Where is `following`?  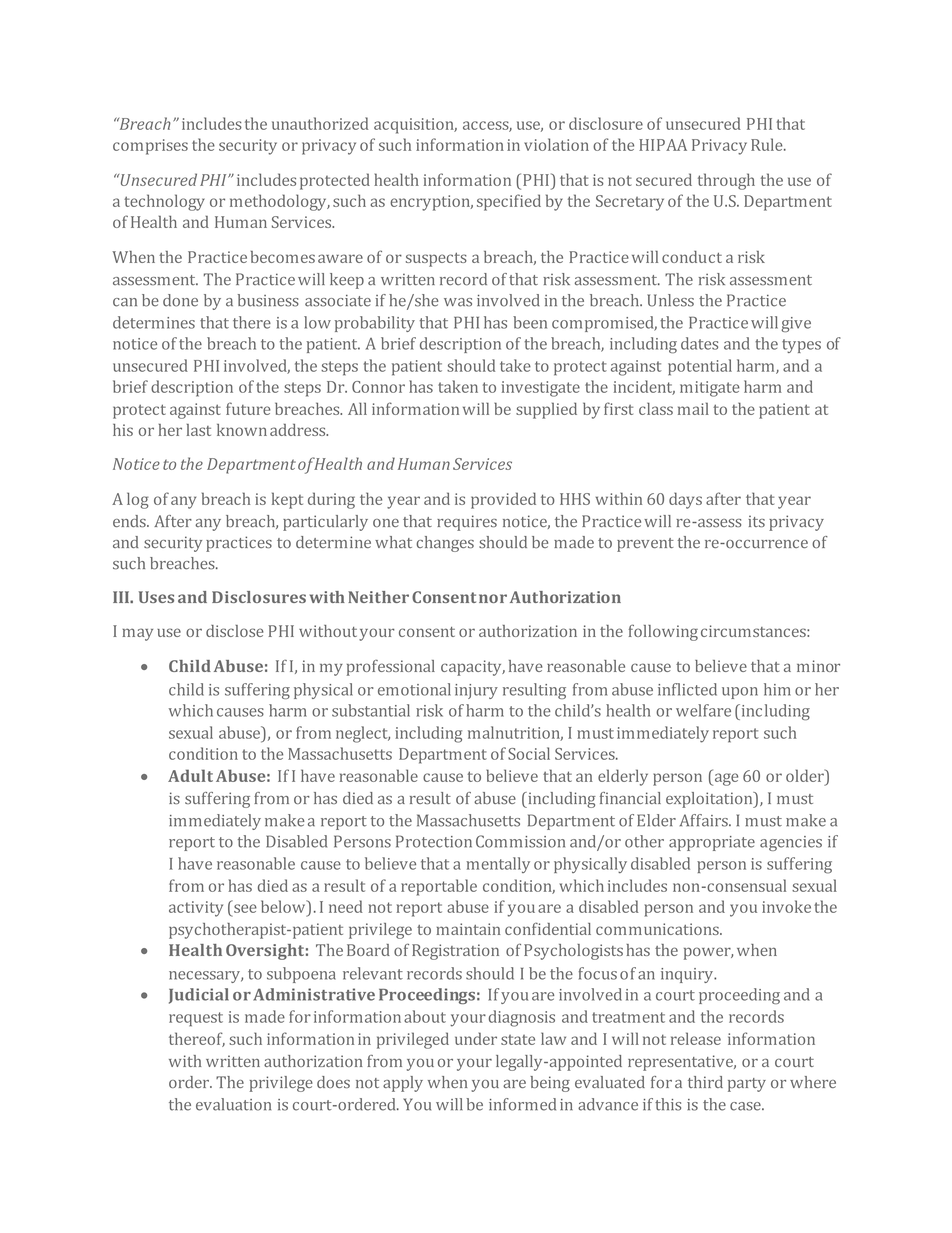
following is located at coordinates (663, 632).
